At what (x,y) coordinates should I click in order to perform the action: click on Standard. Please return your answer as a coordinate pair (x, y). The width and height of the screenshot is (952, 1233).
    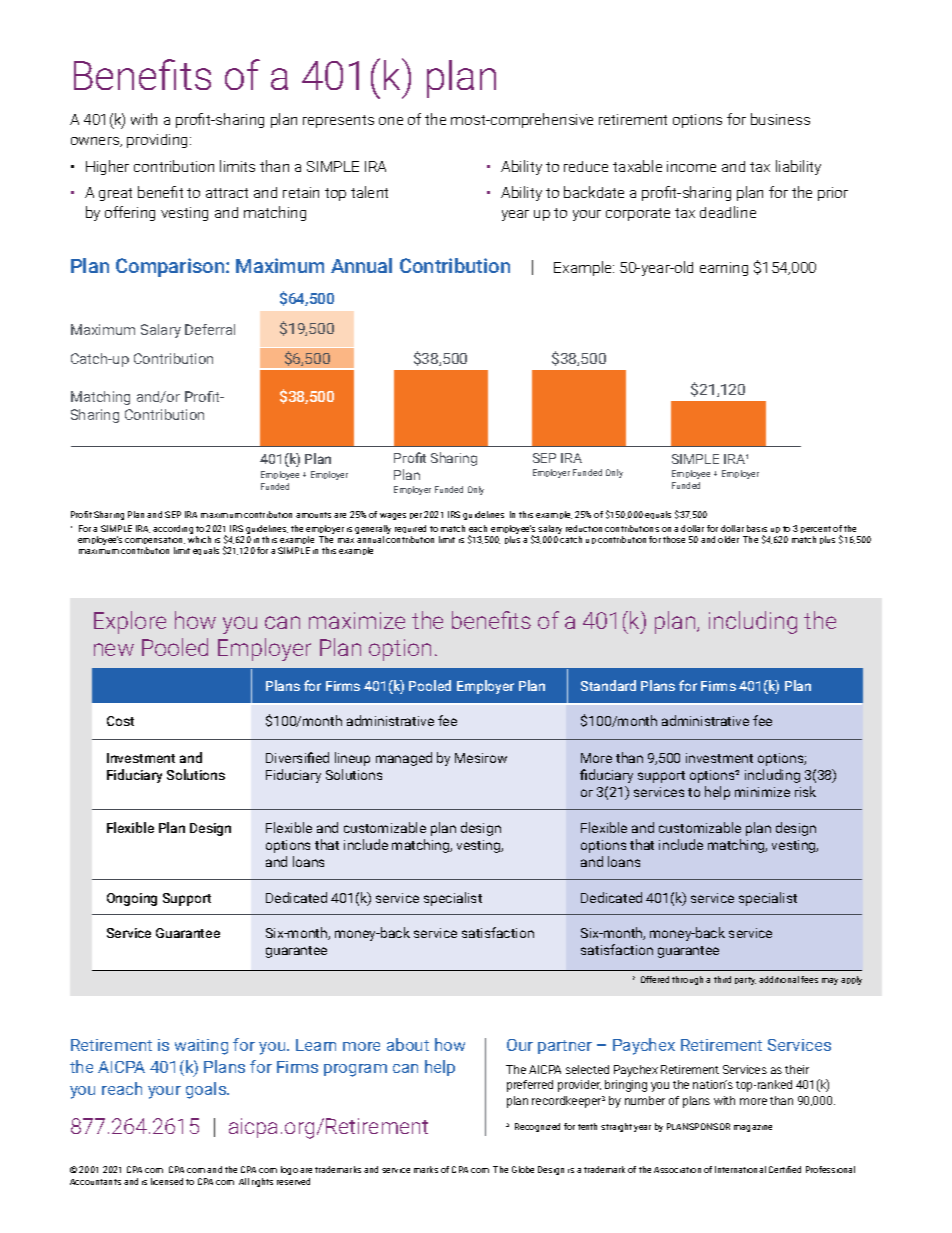
    Looking at the image, I should click on (608, 685).
